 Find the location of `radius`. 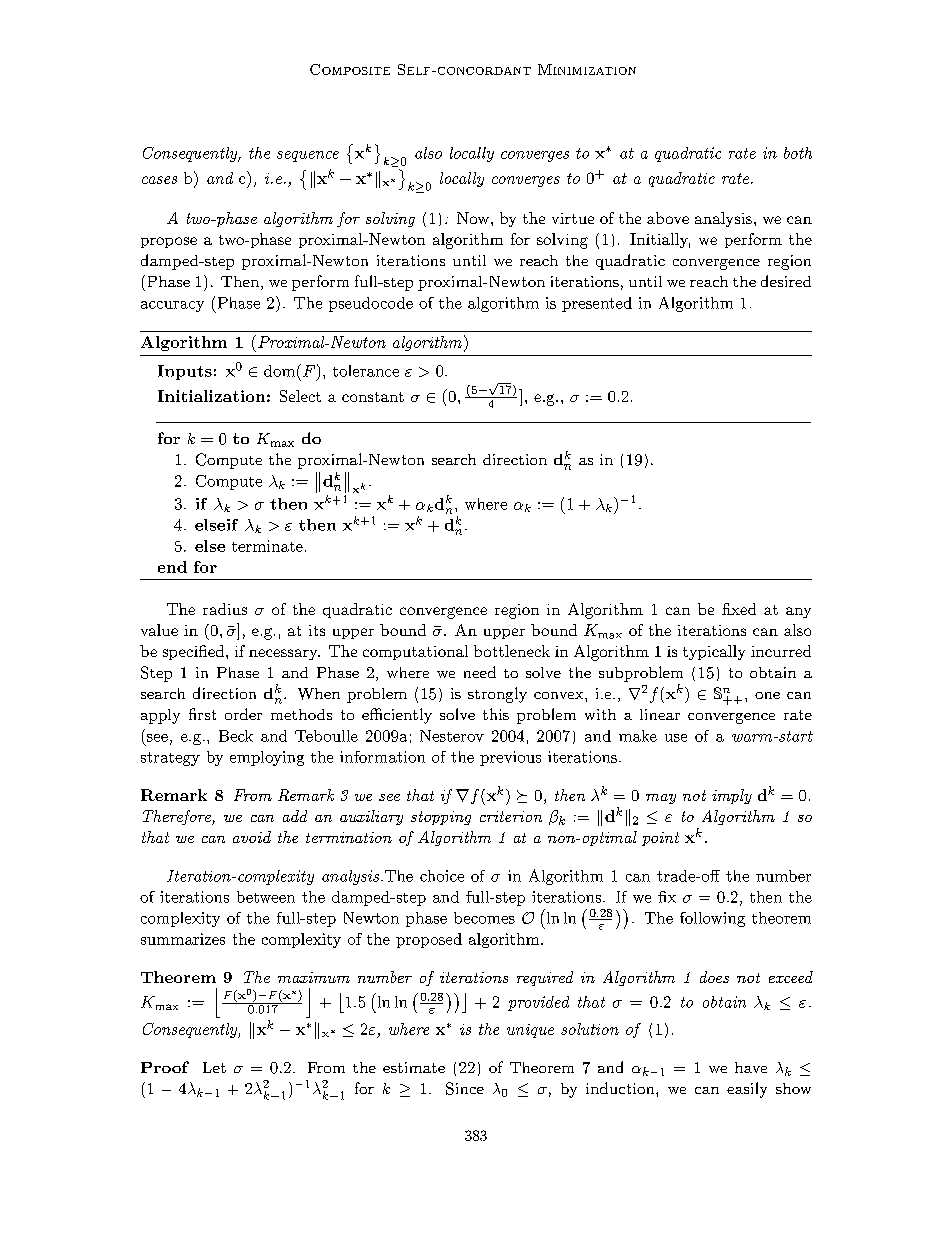

radius is located at coordinates (225, 609).
